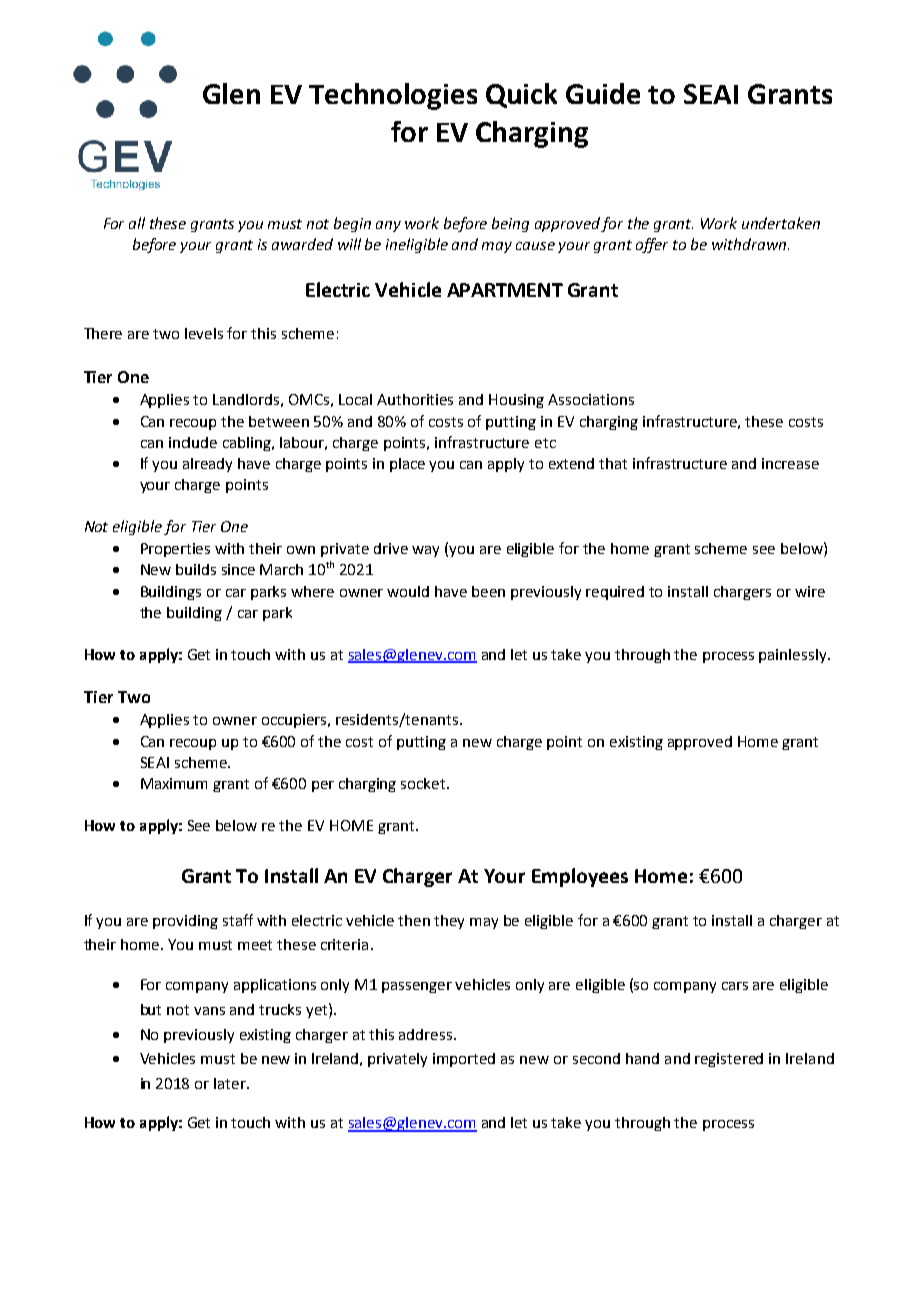 This page has height=1308, width=924. Describe the element at coordinates (393, 96) in the page. I see `Technologies` at that location.
